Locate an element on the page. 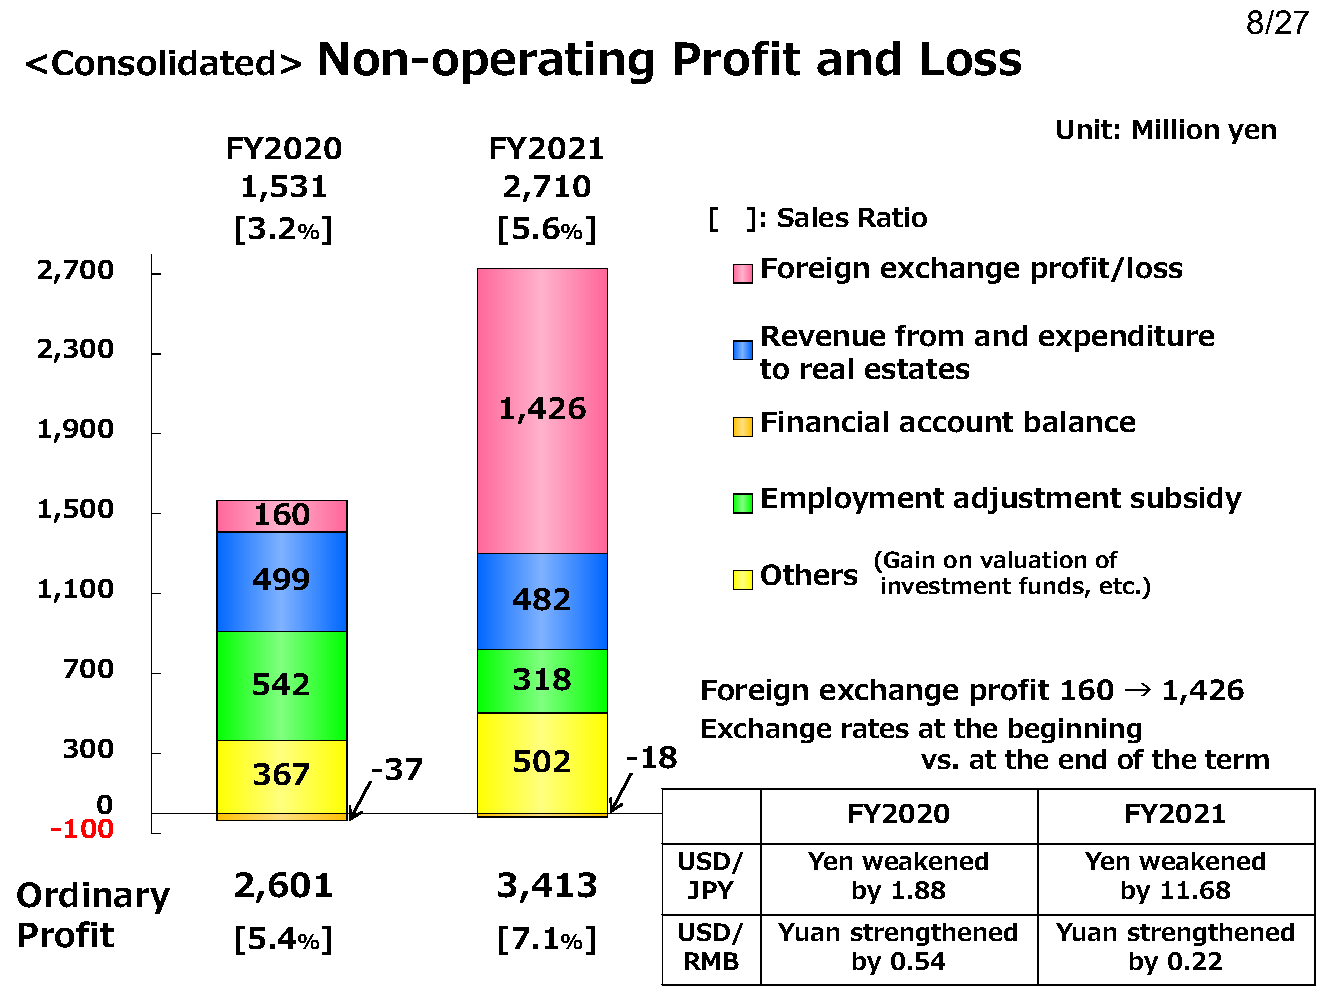 The width and height of the document is (1325, 994). Unit is located at coordinates (1084, 129).
